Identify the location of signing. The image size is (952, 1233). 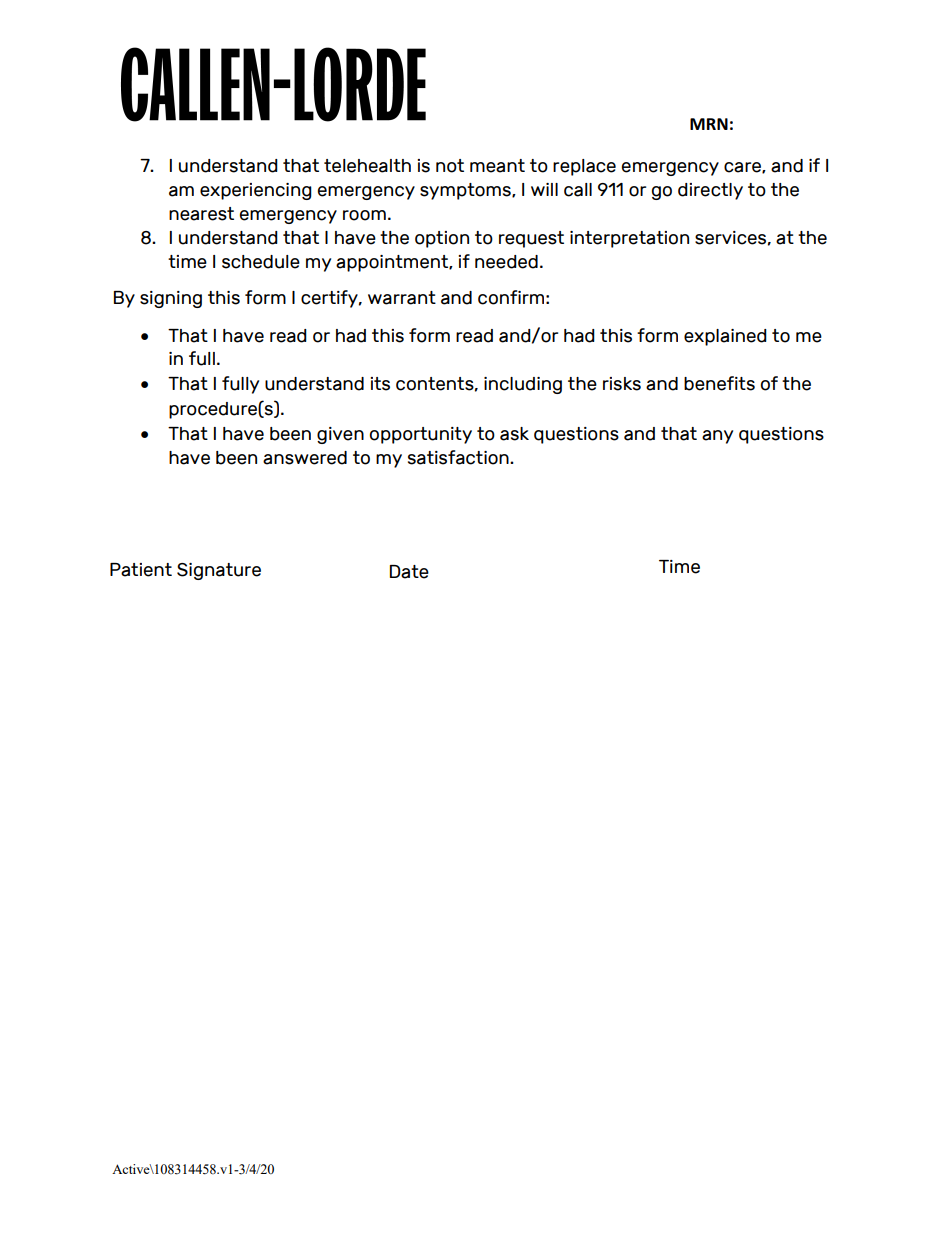
(171, 299).
